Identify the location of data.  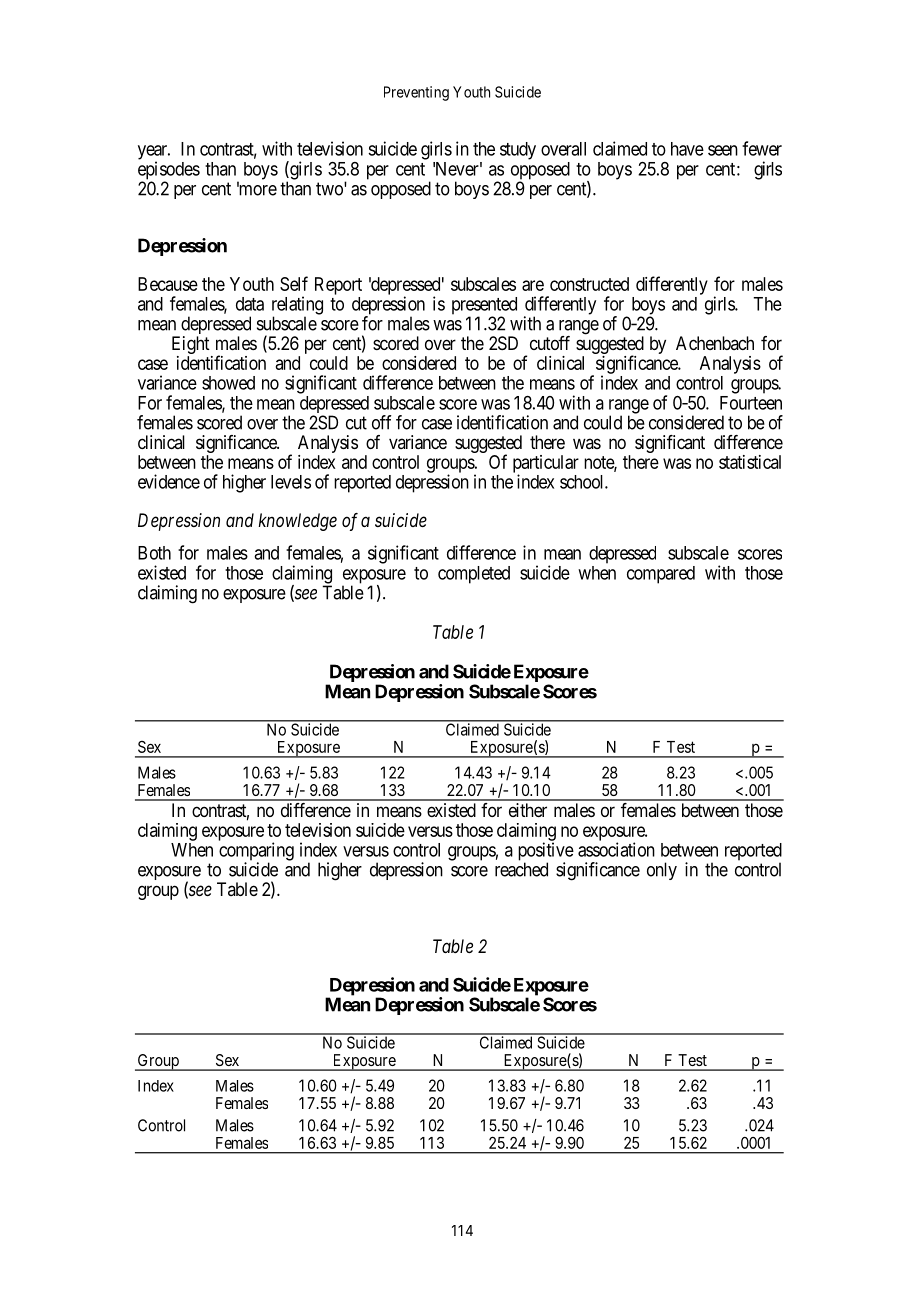
(250, 304).
